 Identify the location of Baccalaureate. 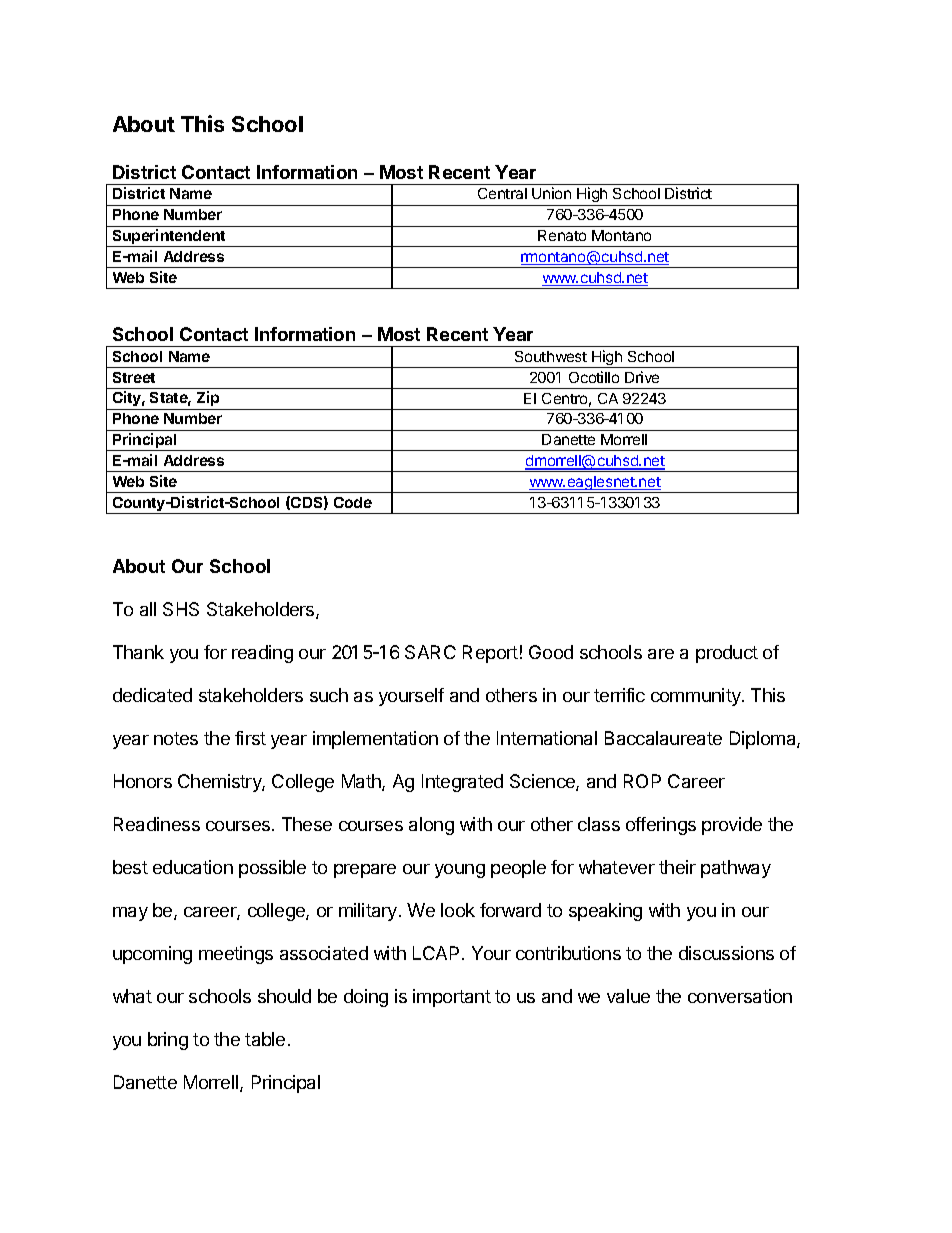
(663, 738).
